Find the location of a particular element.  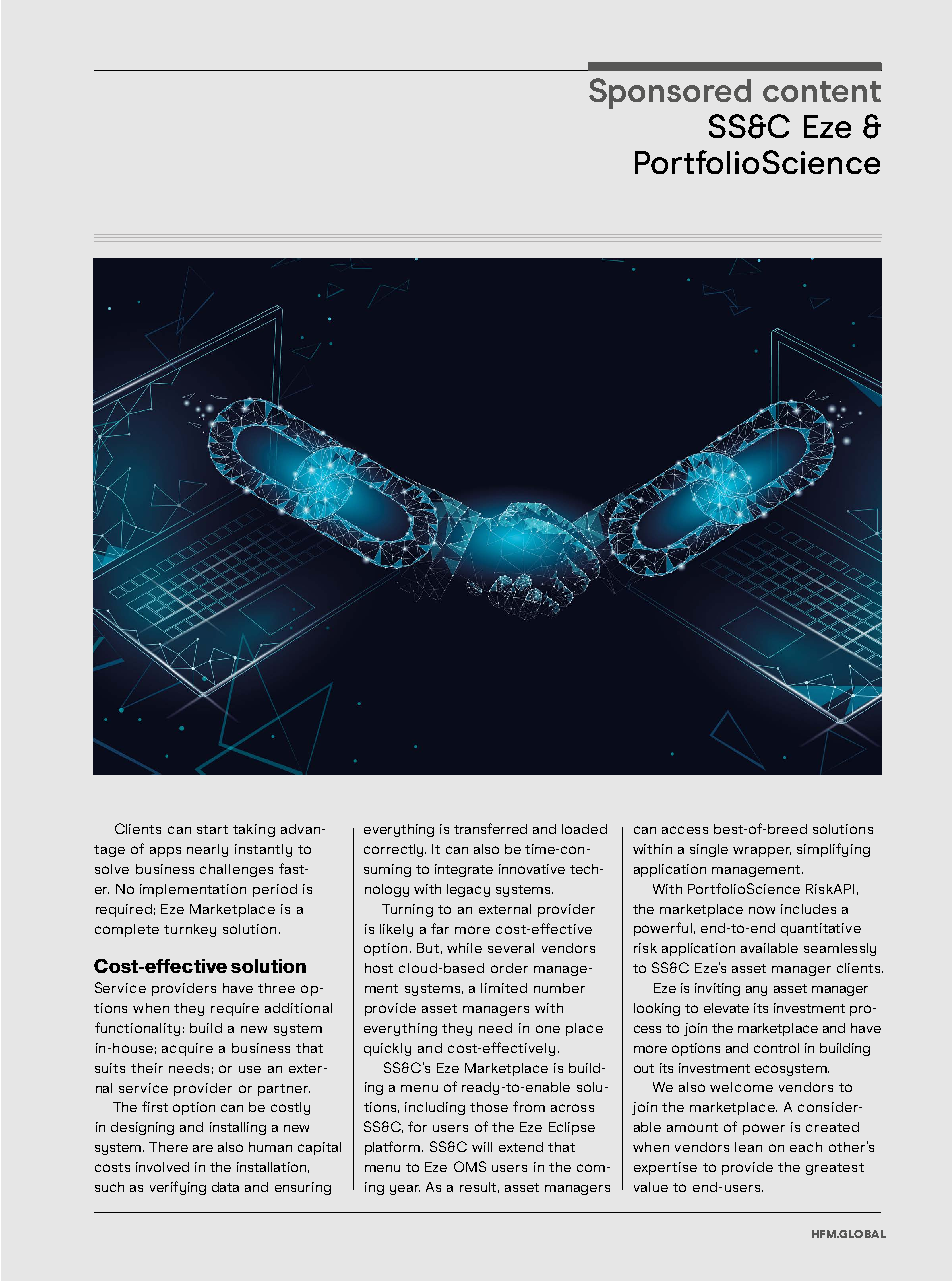

content is located at coordinates (822, 91).
